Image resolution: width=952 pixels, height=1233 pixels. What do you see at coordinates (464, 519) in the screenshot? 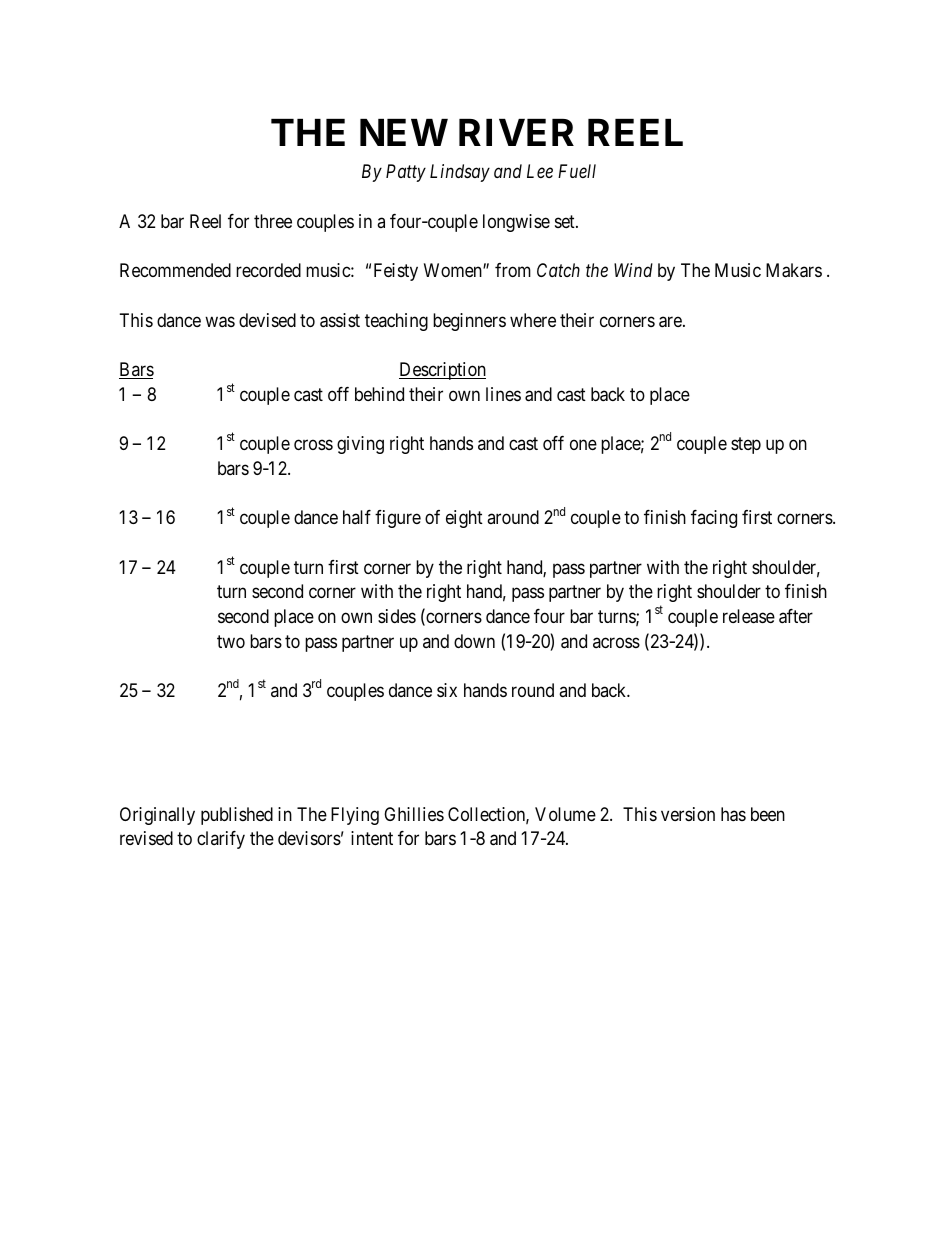
I see `eight` at bounding box center [464, 519].
